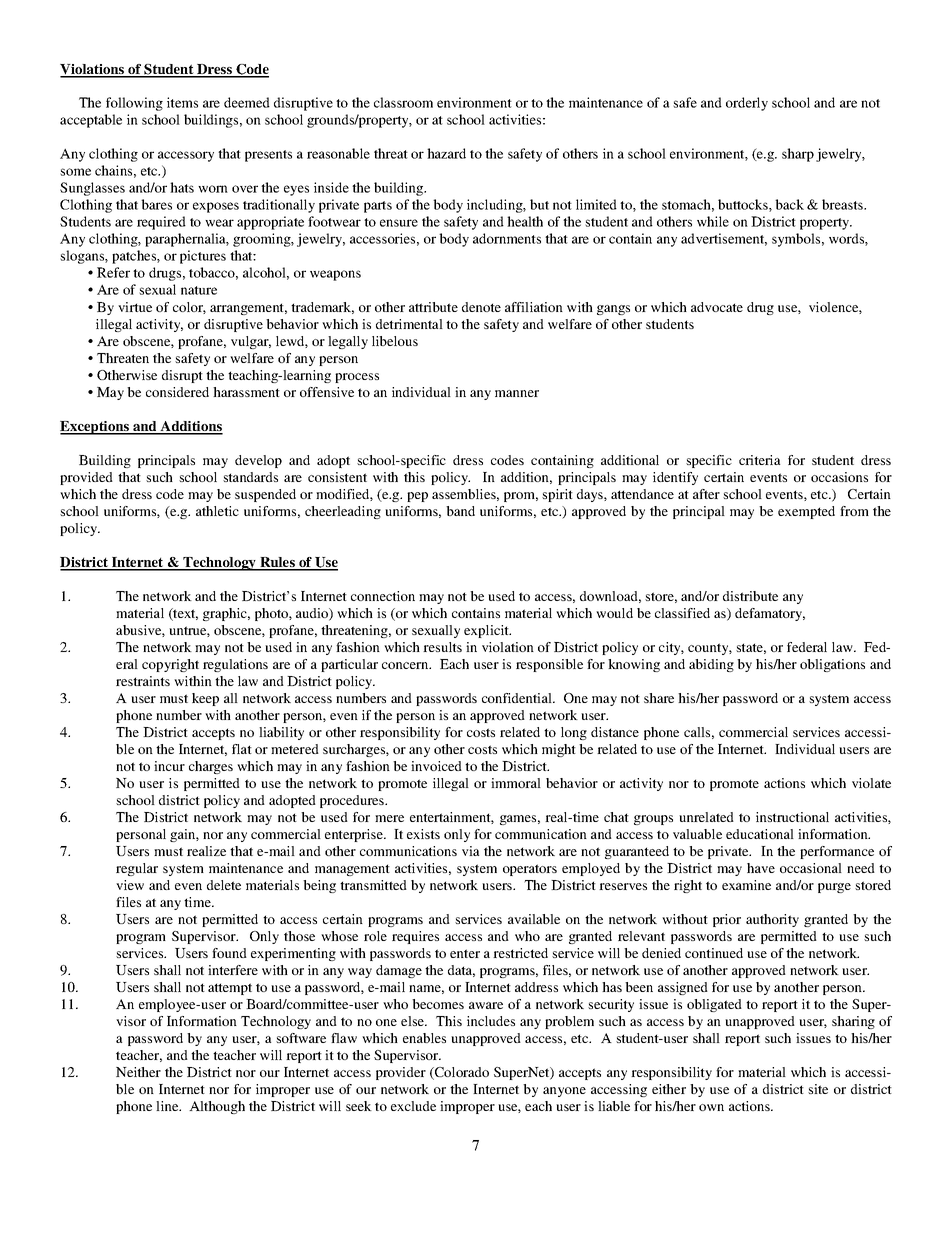  Describe the element at coordinates (436, 766) in the image. I see `invoiced` at that location.
